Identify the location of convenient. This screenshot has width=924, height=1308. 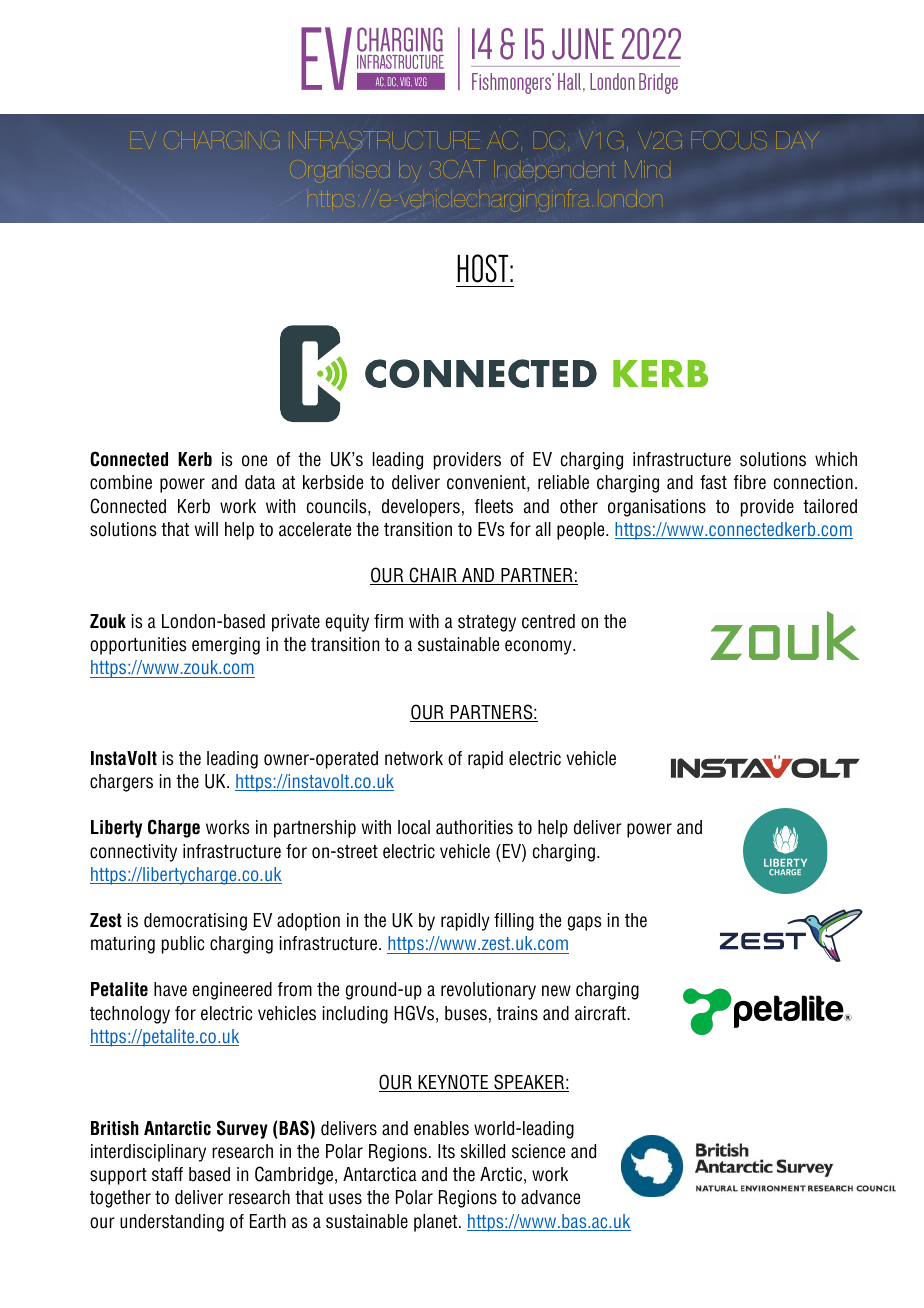
(487, 483).
